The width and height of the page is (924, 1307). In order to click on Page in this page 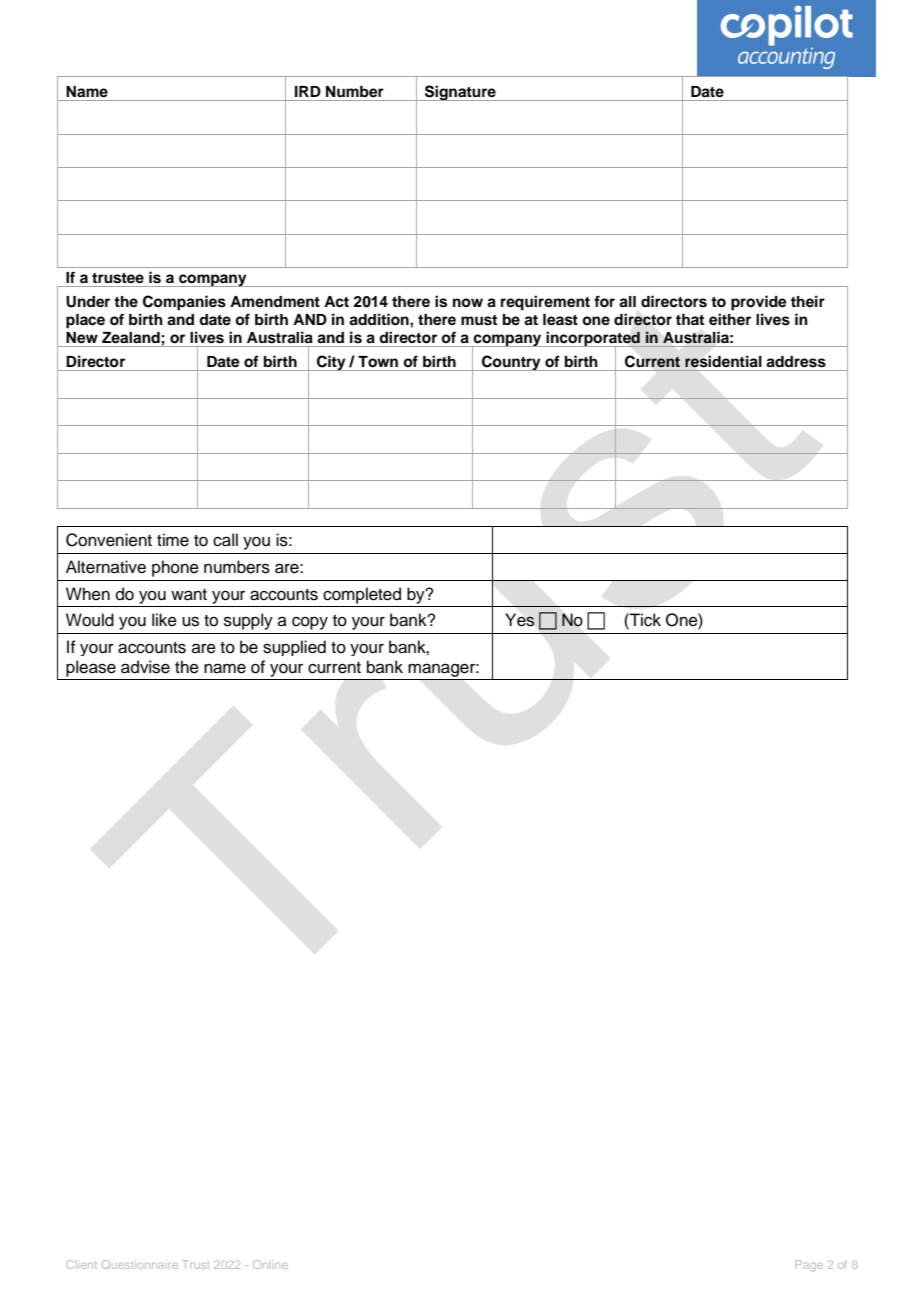, I will do `click(809, 1265)`.
